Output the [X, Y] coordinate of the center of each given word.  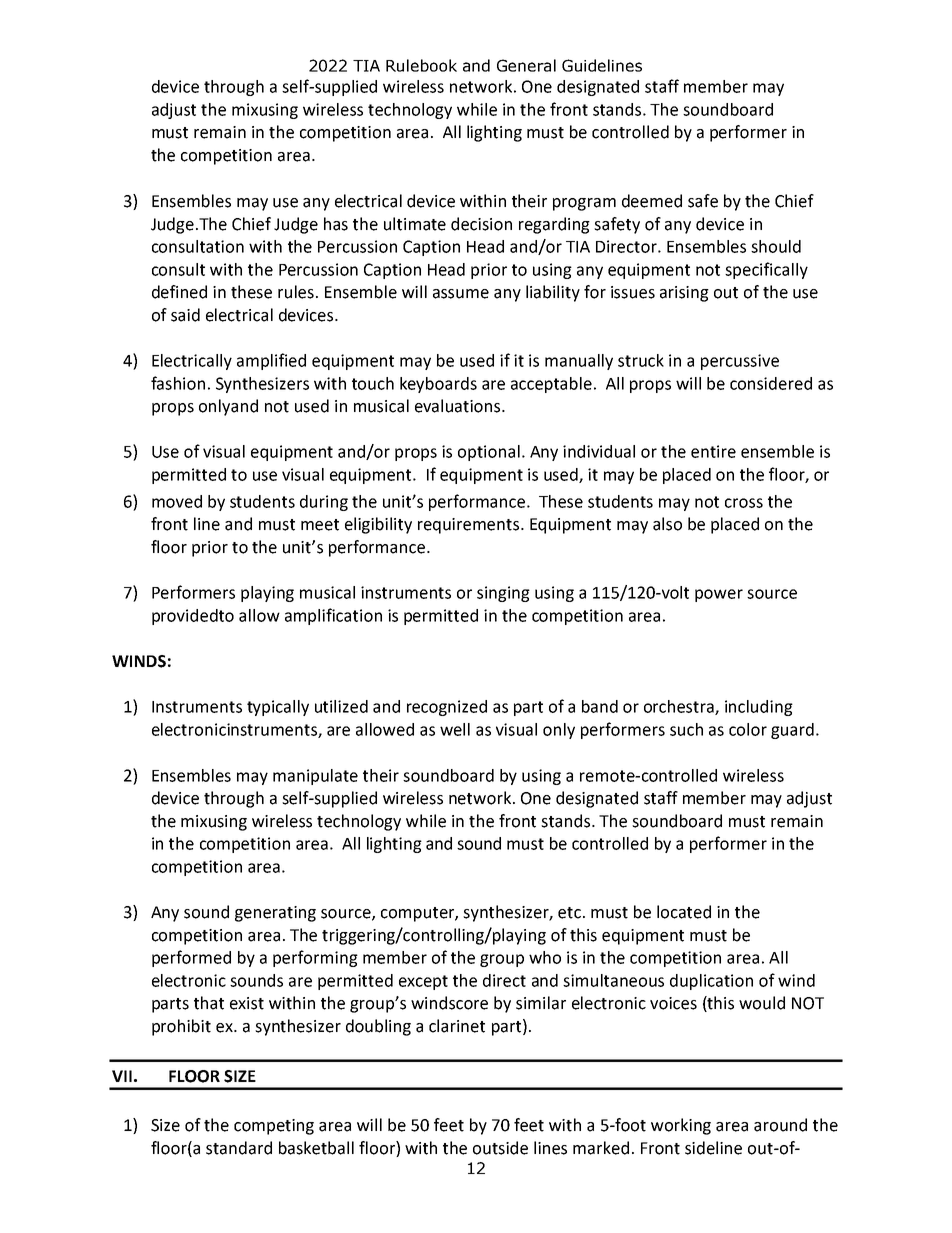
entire [713, 451]
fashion [178, 383]
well [455, 729]
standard [239, 1148]
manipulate [315, 777]
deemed [652, 201]
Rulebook [421, 65]
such [686, 729]
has [336, 224]
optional [489, 453]
